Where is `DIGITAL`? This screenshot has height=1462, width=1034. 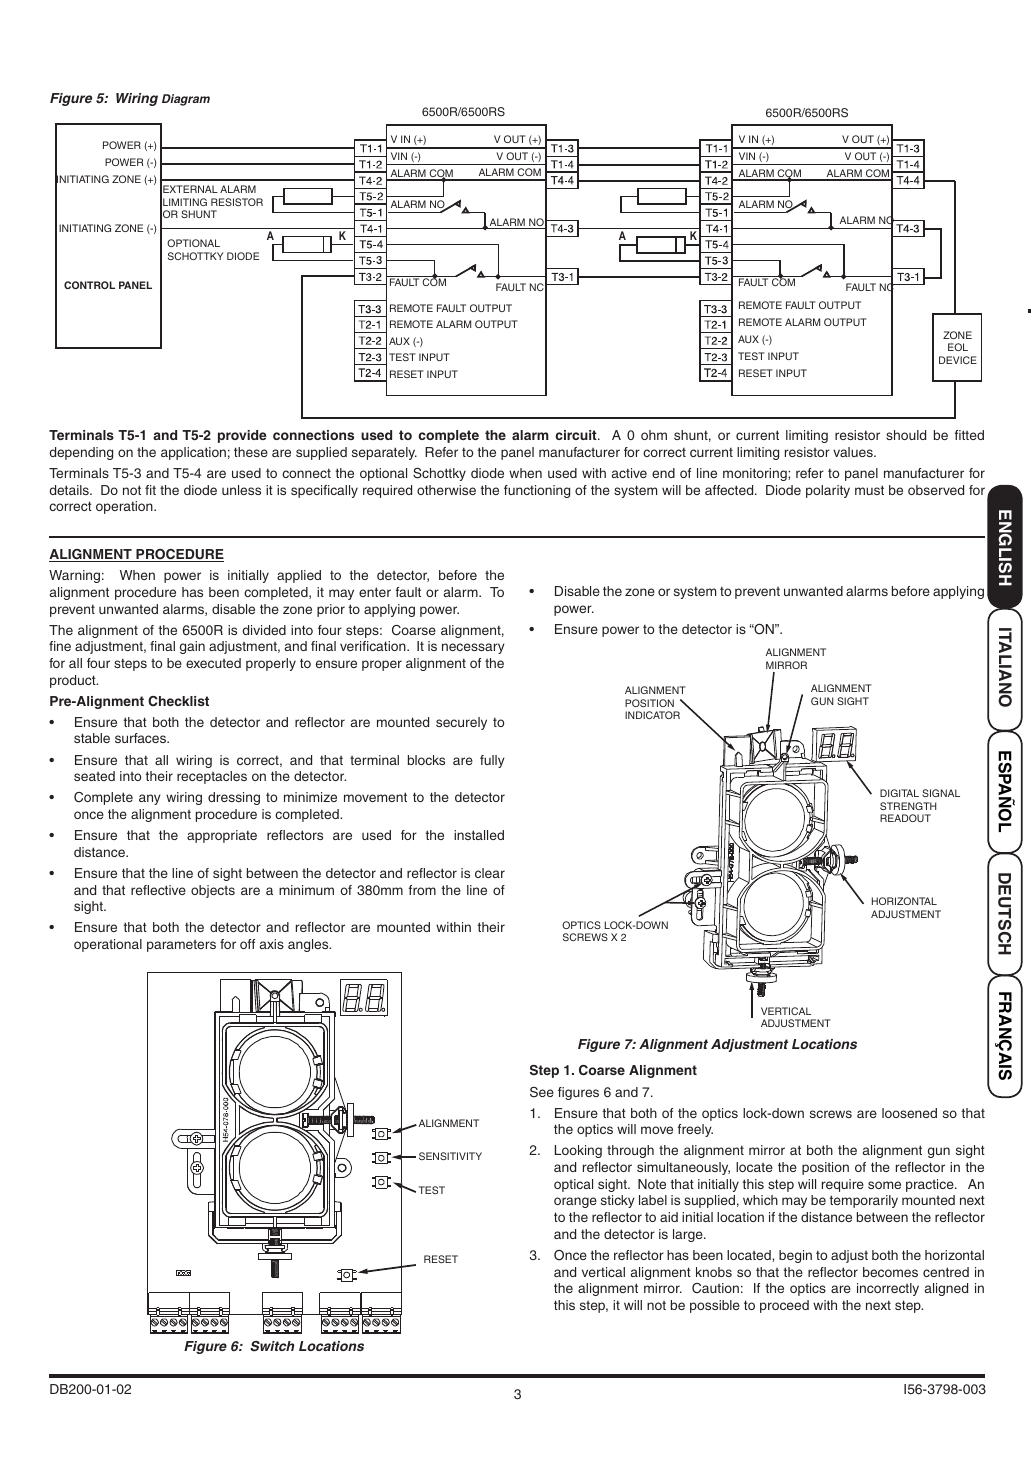
DIGITAL is located at coordinates (899, 793).
